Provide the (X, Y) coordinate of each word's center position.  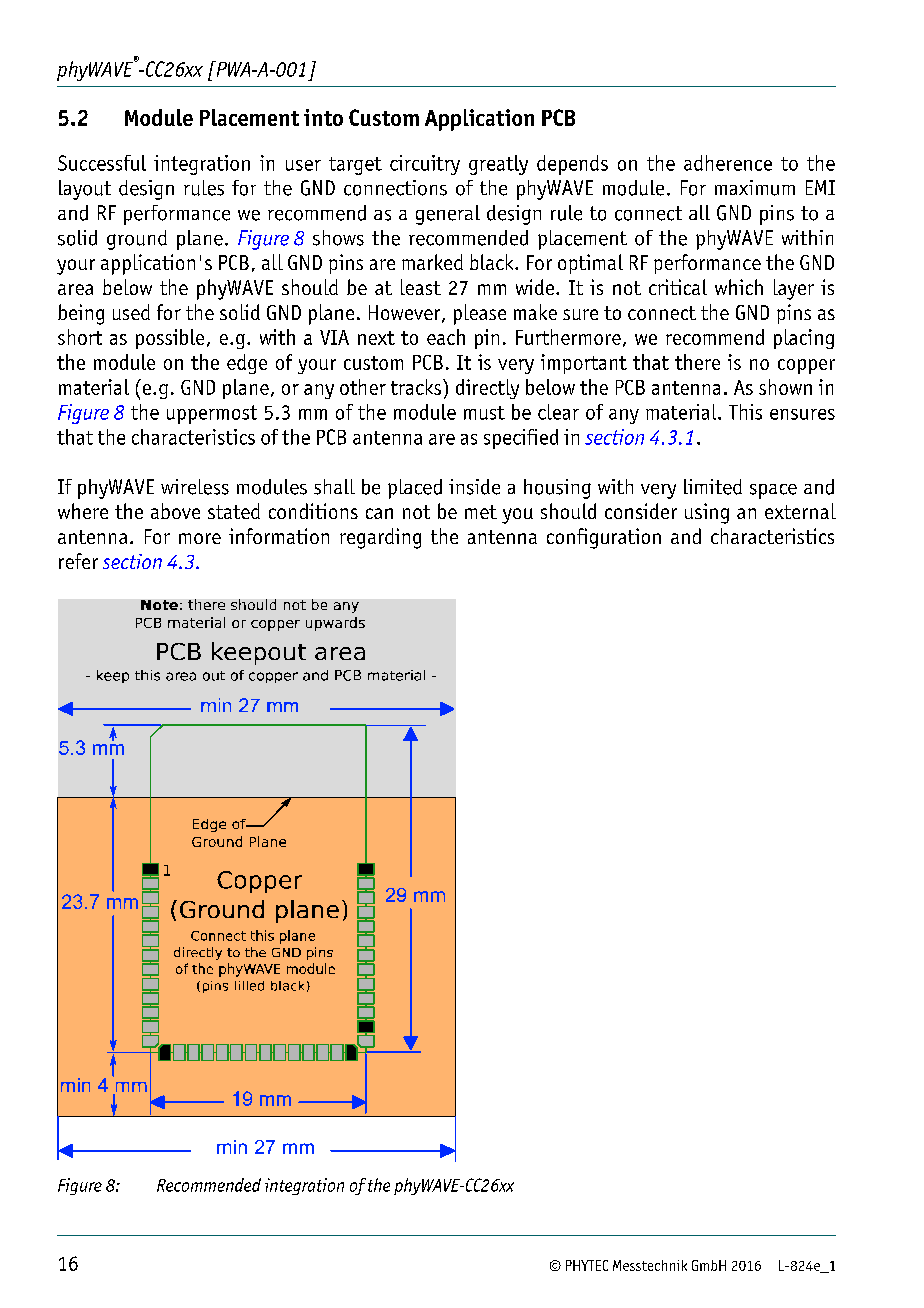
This (745, 412)
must (484, 413)
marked (432, 262)
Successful (102, 163)
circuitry (425, 165)
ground (137, 240)
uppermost (212, 414)
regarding (380, 538)
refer (78, 561)
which (739, 287)
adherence (728, 163)
